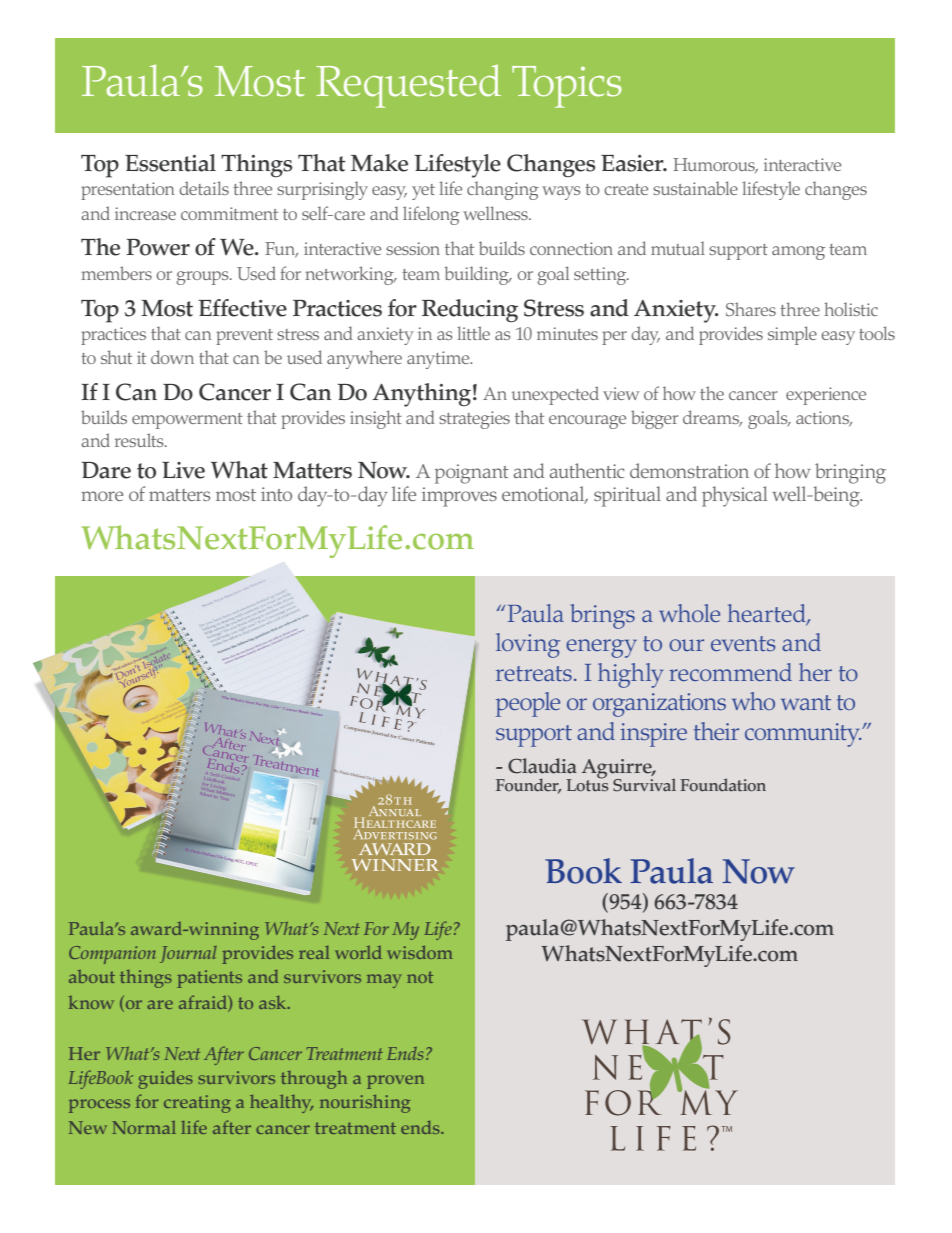  Describe the element at coordinates (695, 188) in the document. I see `sustainable` at that location.
